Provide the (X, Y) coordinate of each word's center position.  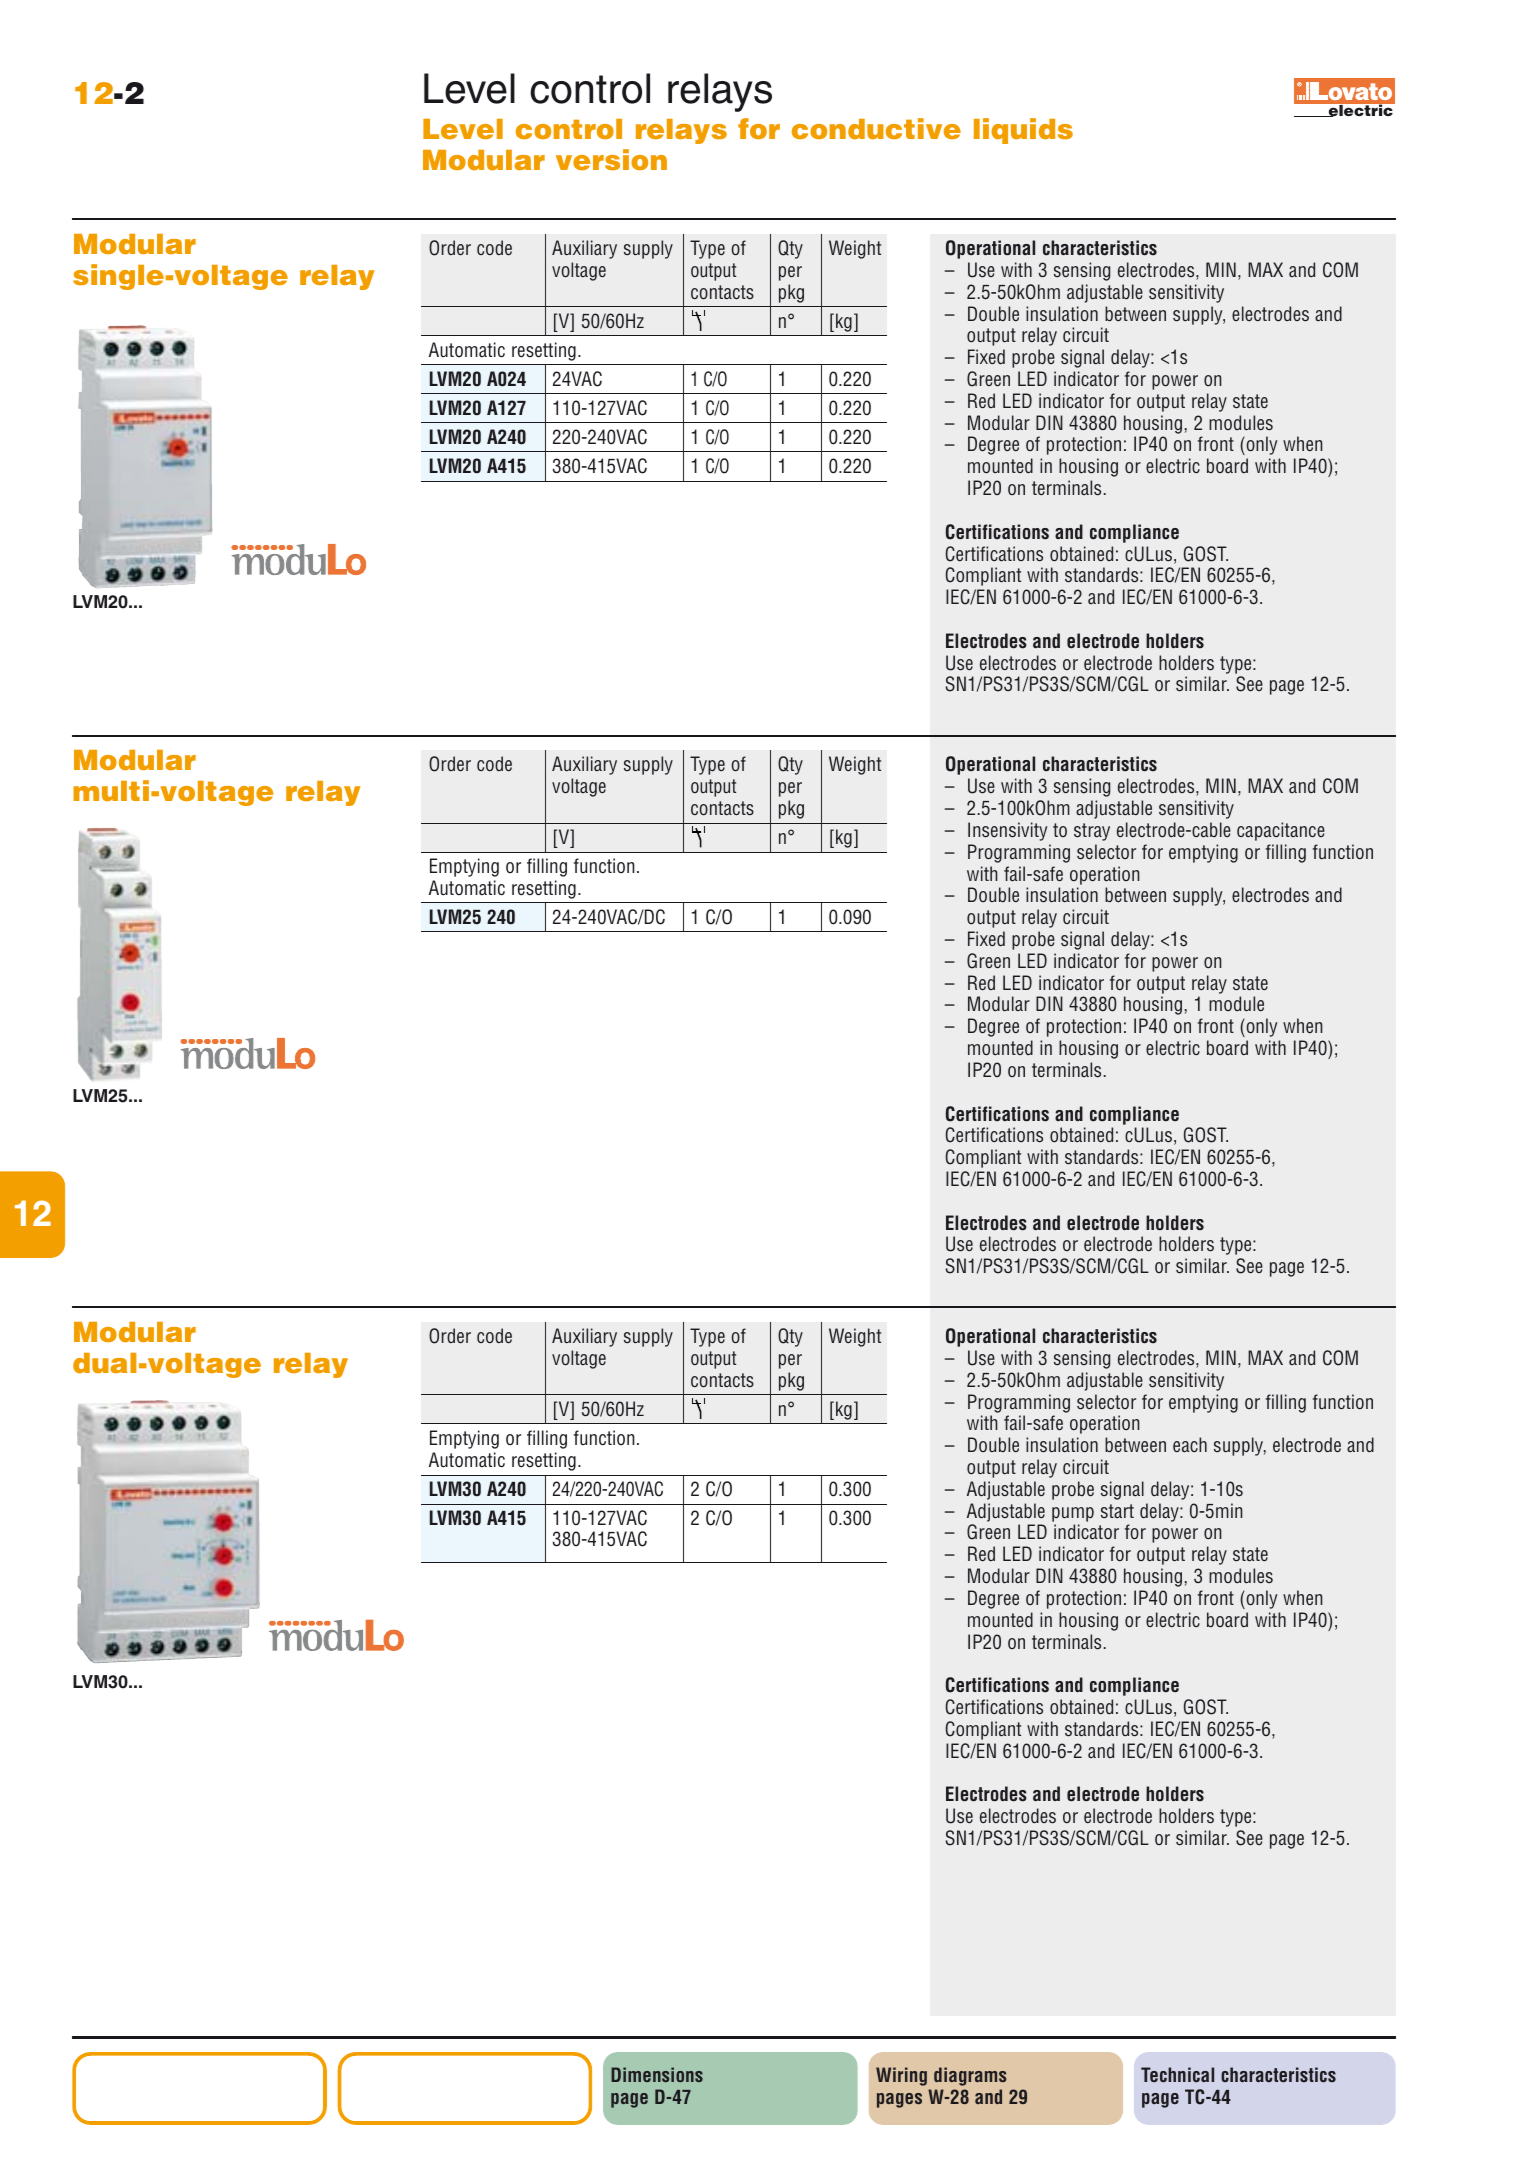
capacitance (1281, 831)
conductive (876, 128)
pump (1073, 1514)
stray (1092, 832)
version (611, 160)
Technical (1177, 2074)
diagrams (970, 2076)
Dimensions (657, 2074)
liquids (1023, 131)
